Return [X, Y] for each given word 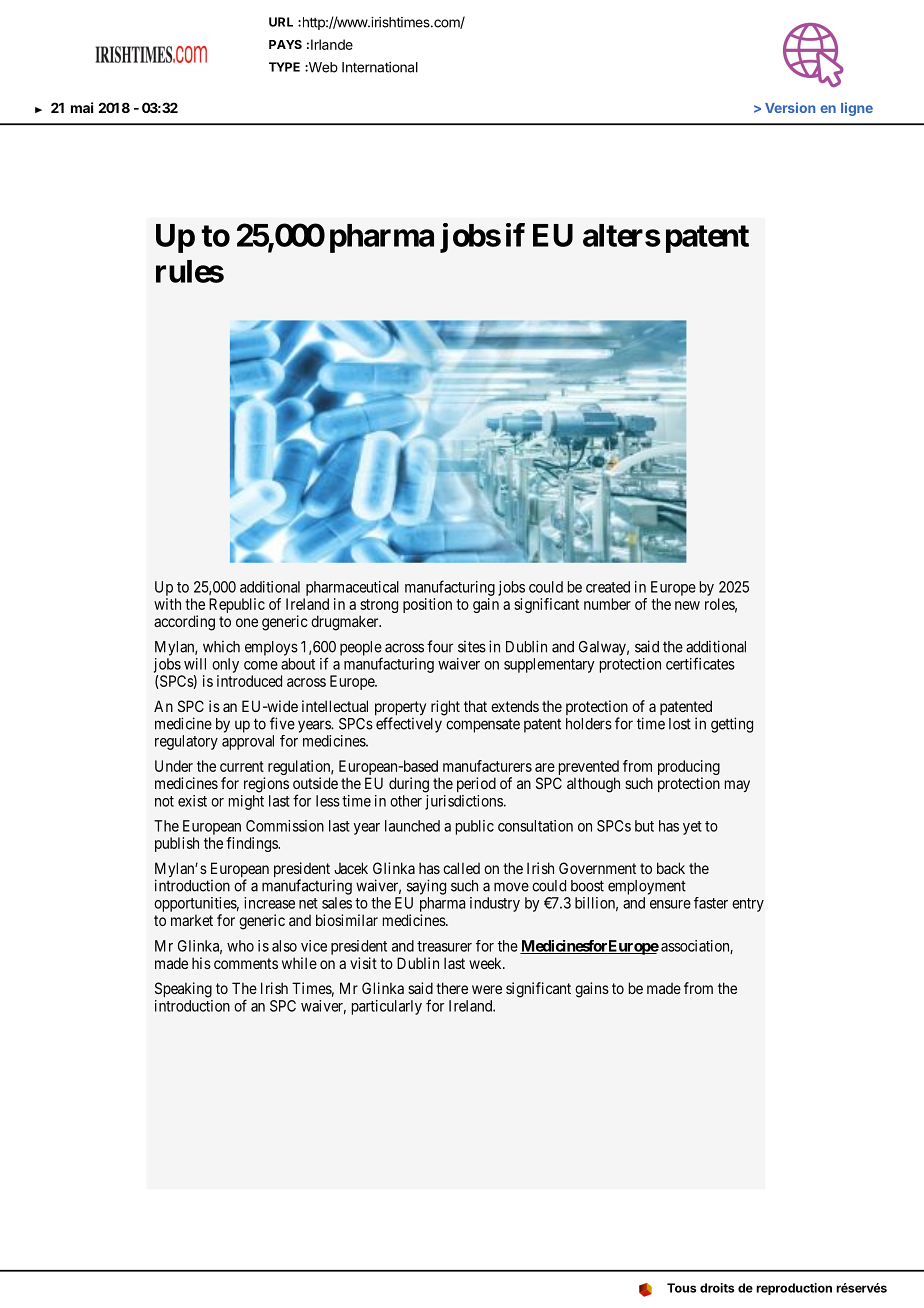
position [427, 605]
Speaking [183, 990]
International [380, 67]
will [195, 664]
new [687, 605]
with [167, 604]
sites [472, 646]
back [671, 868]
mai [82, 107]
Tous [681, 1288]
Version [790, 107]
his [201, 963]
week [486, 963]
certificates [700, 663]
